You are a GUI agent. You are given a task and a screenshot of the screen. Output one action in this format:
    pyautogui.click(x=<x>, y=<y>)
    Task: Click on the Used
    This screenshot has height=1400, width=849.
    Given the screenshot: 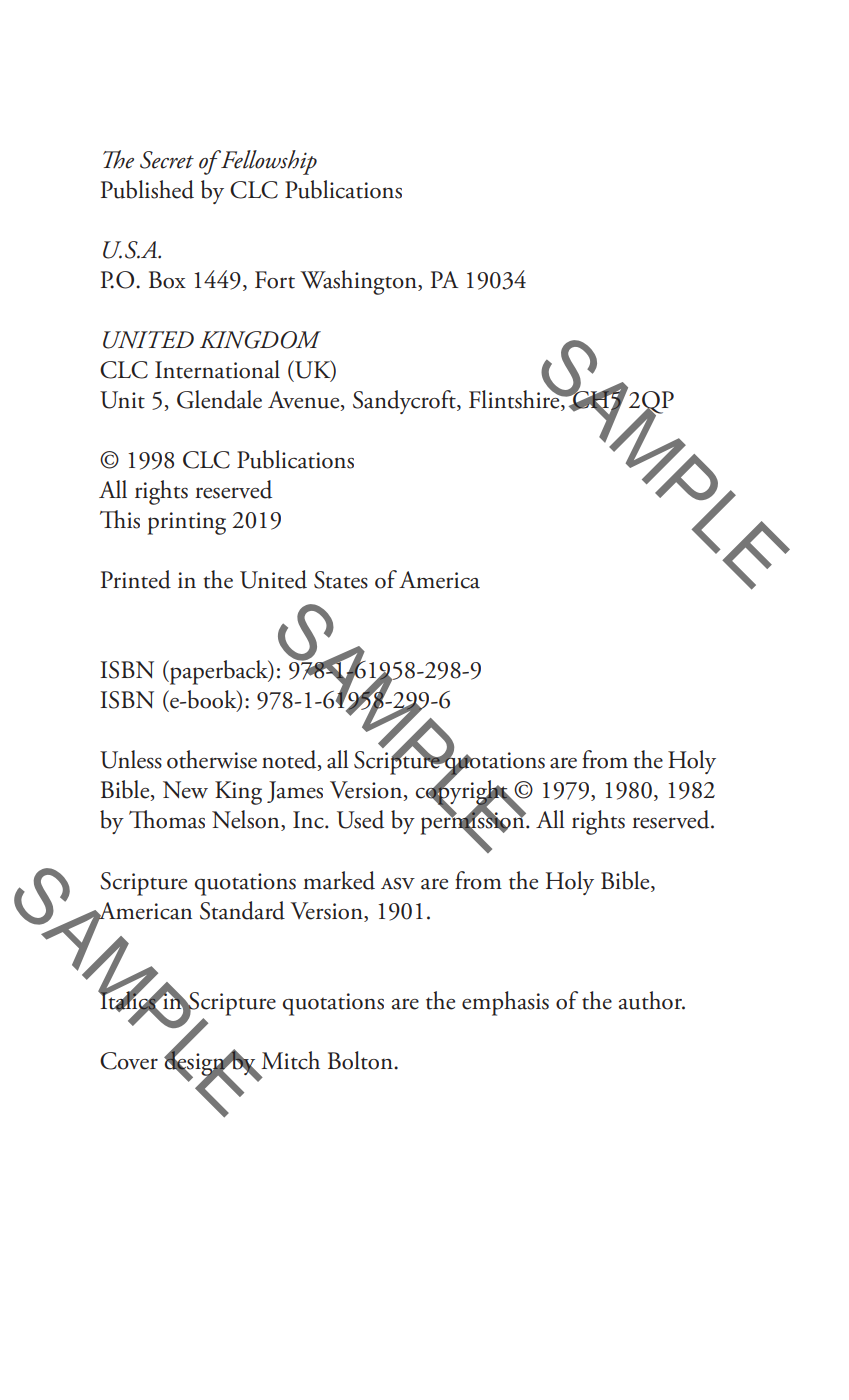 What is the action you would take?
    pyautogui.click(x=360, y=819)
